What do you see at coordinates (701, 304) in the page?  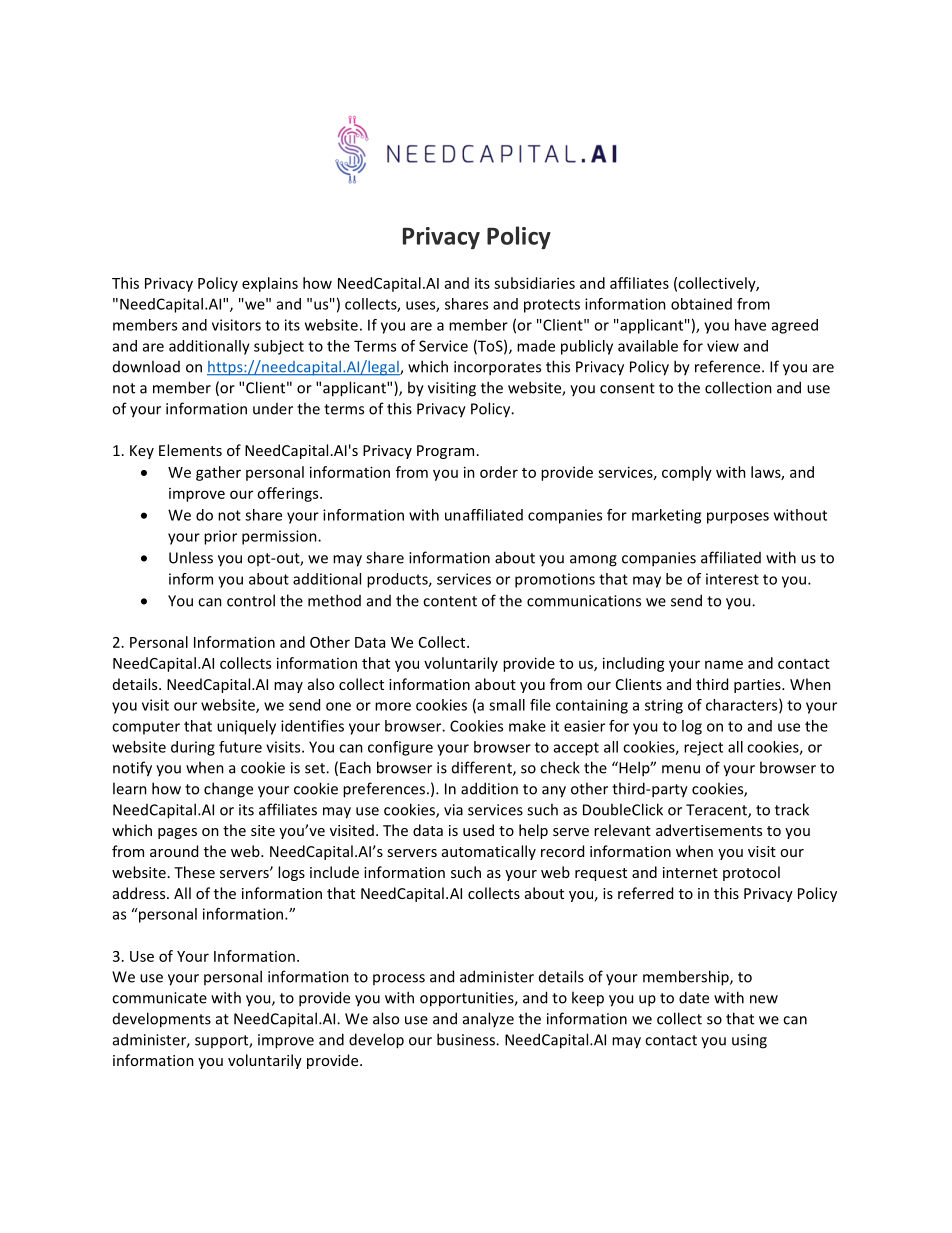 I see `obtained` at bounding box center [701, 304].
